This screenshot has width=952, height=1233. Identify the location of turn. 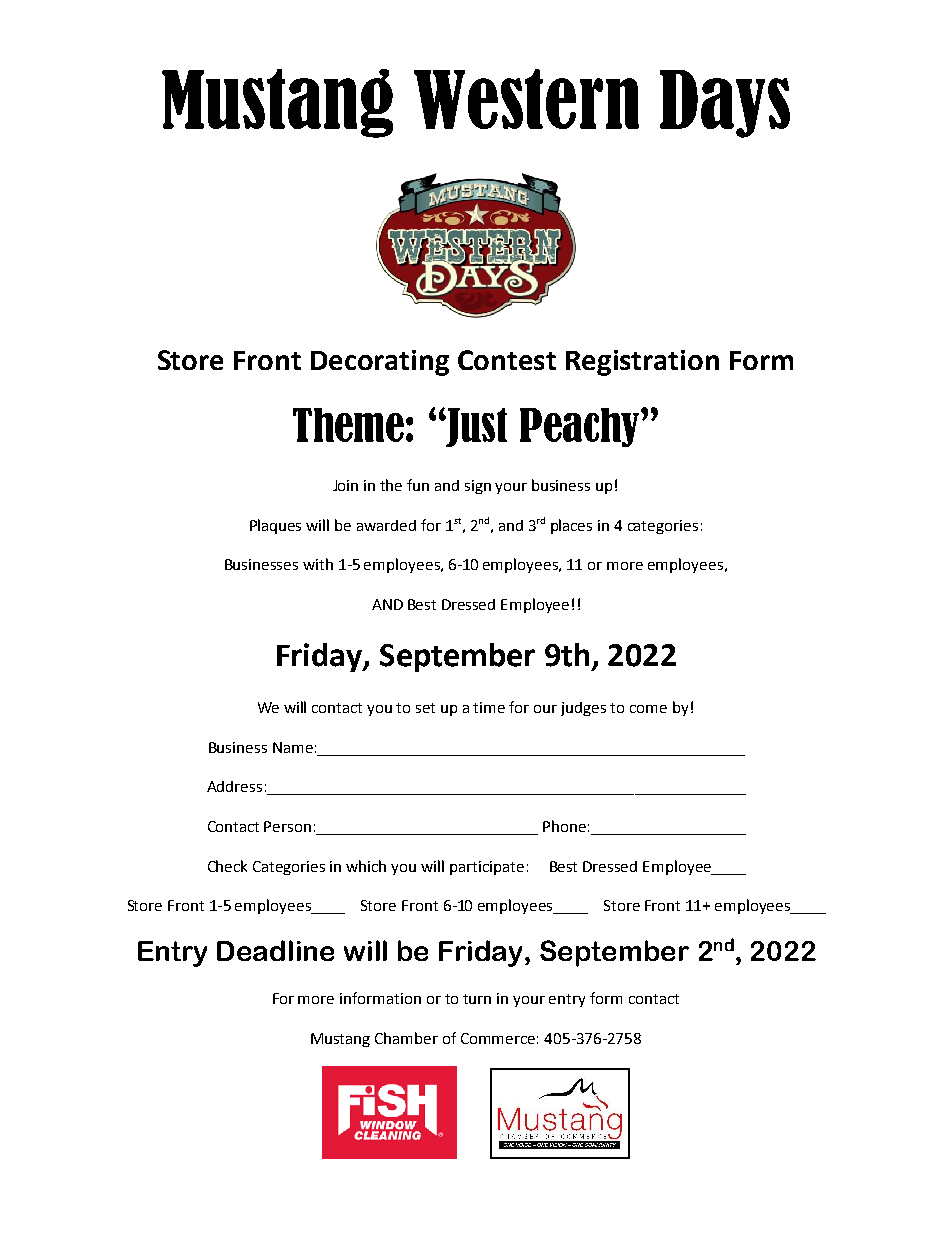
(477, 999).
